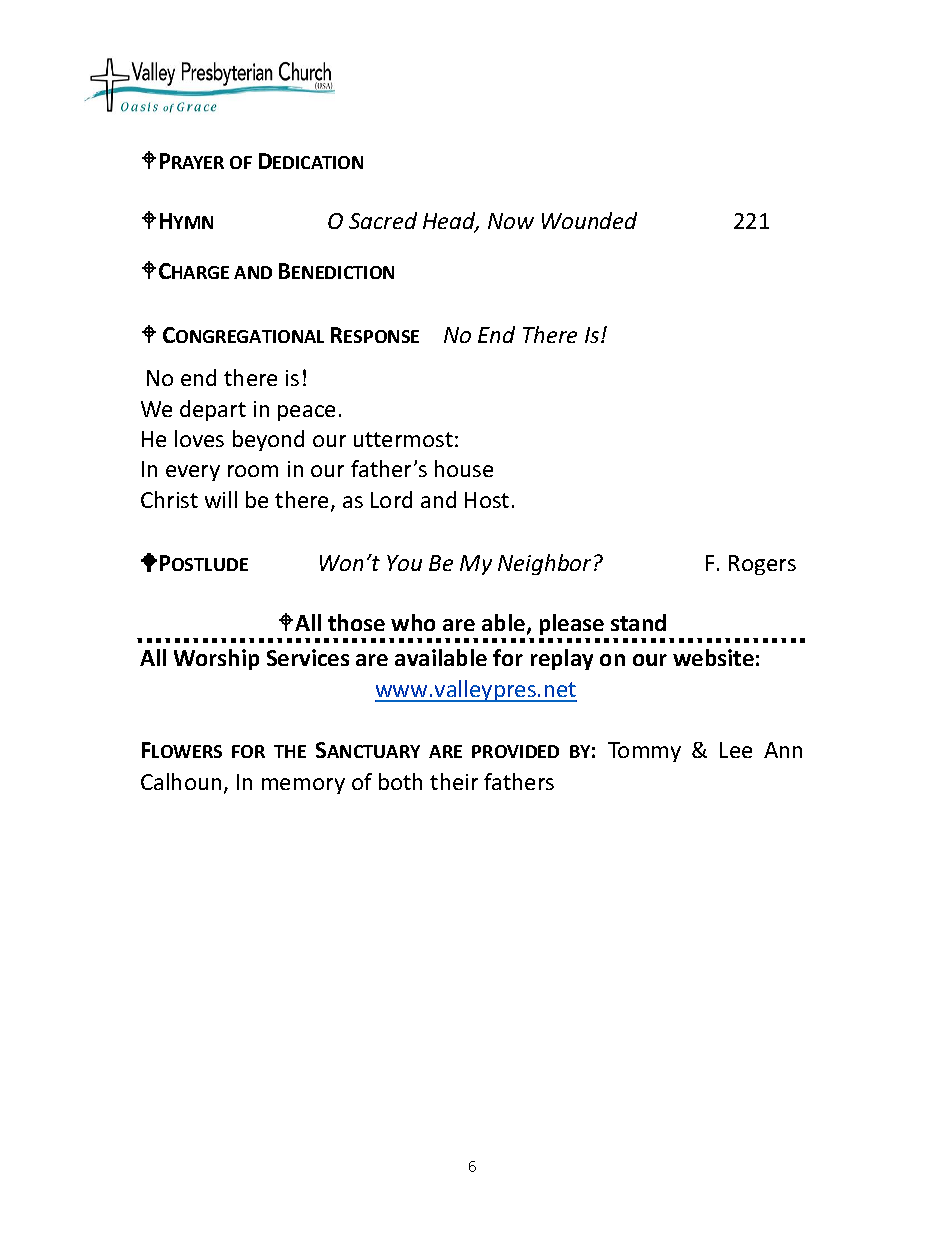 The height and width of the document is (1233, 952). I want to click on Calhoun, so click(181, 781).
